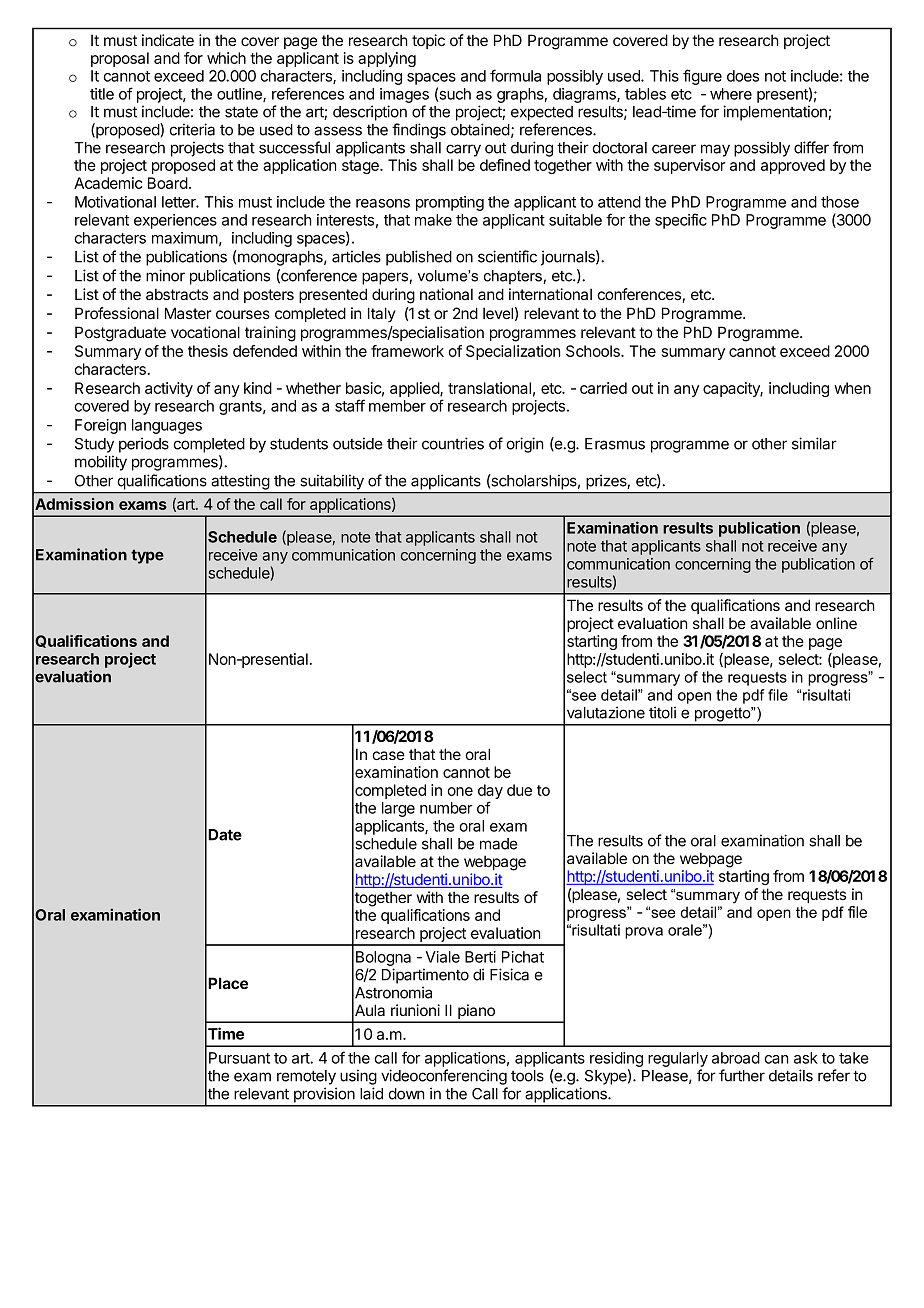  Describe the element at coordinates (225, 835) in the screenshot. I see `Date` at that location.
